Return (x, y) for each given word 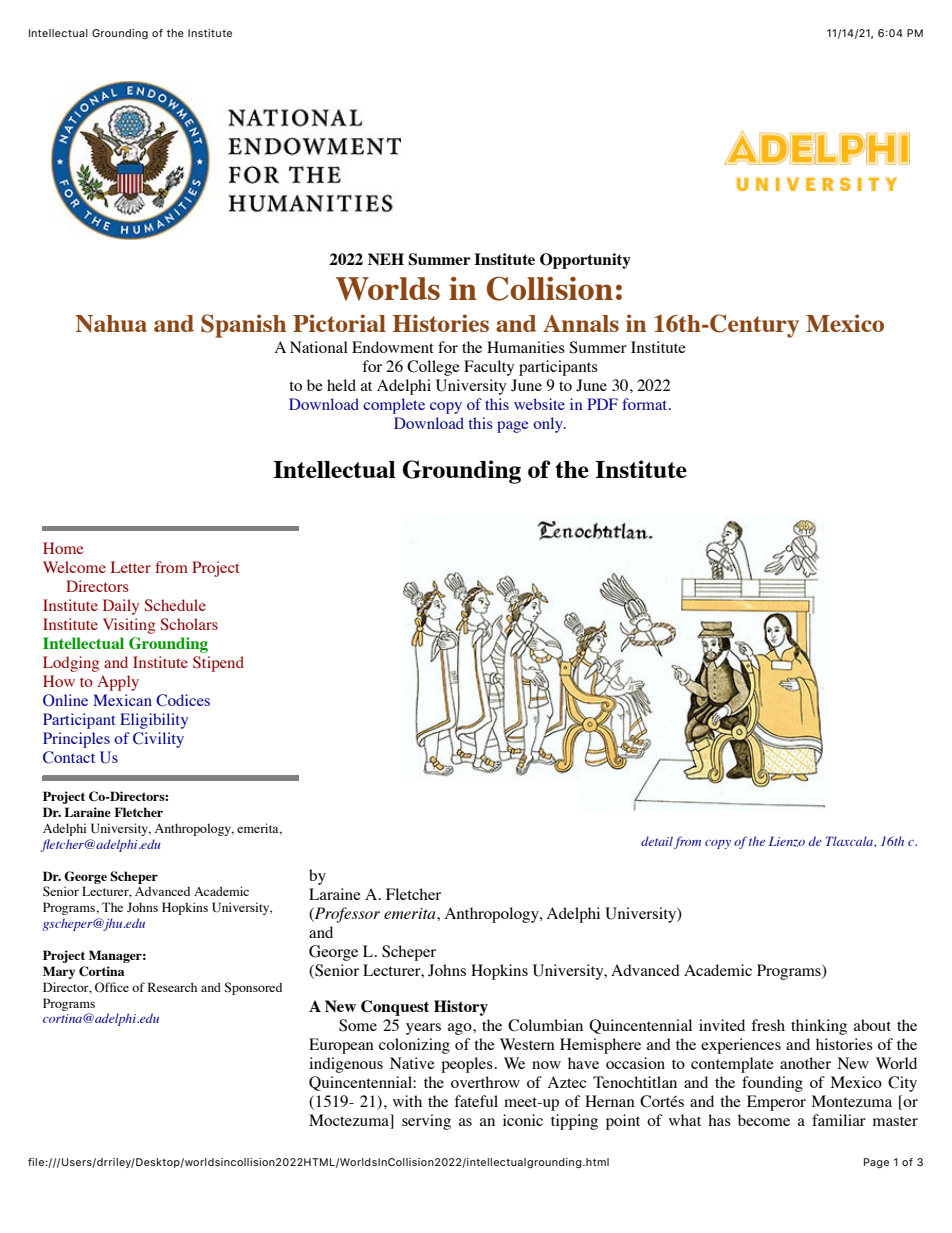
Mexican (122, 700)
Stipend (218, 664)
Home (63, 548)
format (646, 404)
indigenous (346, 1065)
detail (657, 841)
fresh (768, 1025)
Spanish (243, 326)
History (461, 1008)
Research (172, 987)
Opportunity (585, 261)
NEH (386, 259)
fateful (476, 1101)
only (549, 425)
